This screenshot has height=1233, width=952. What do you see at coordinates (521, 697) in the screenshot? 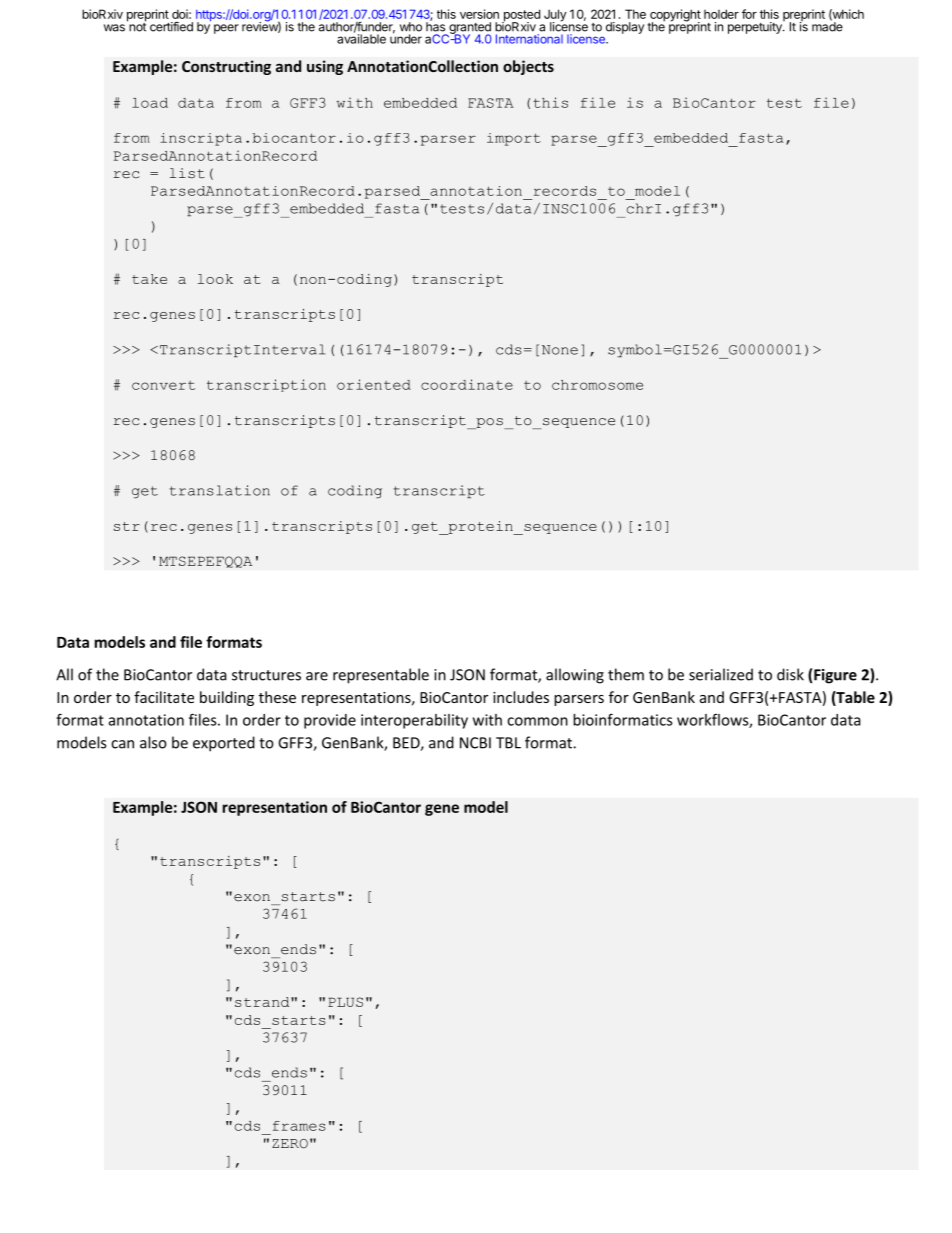
I see `includes` at bounding box center [521, 697].
